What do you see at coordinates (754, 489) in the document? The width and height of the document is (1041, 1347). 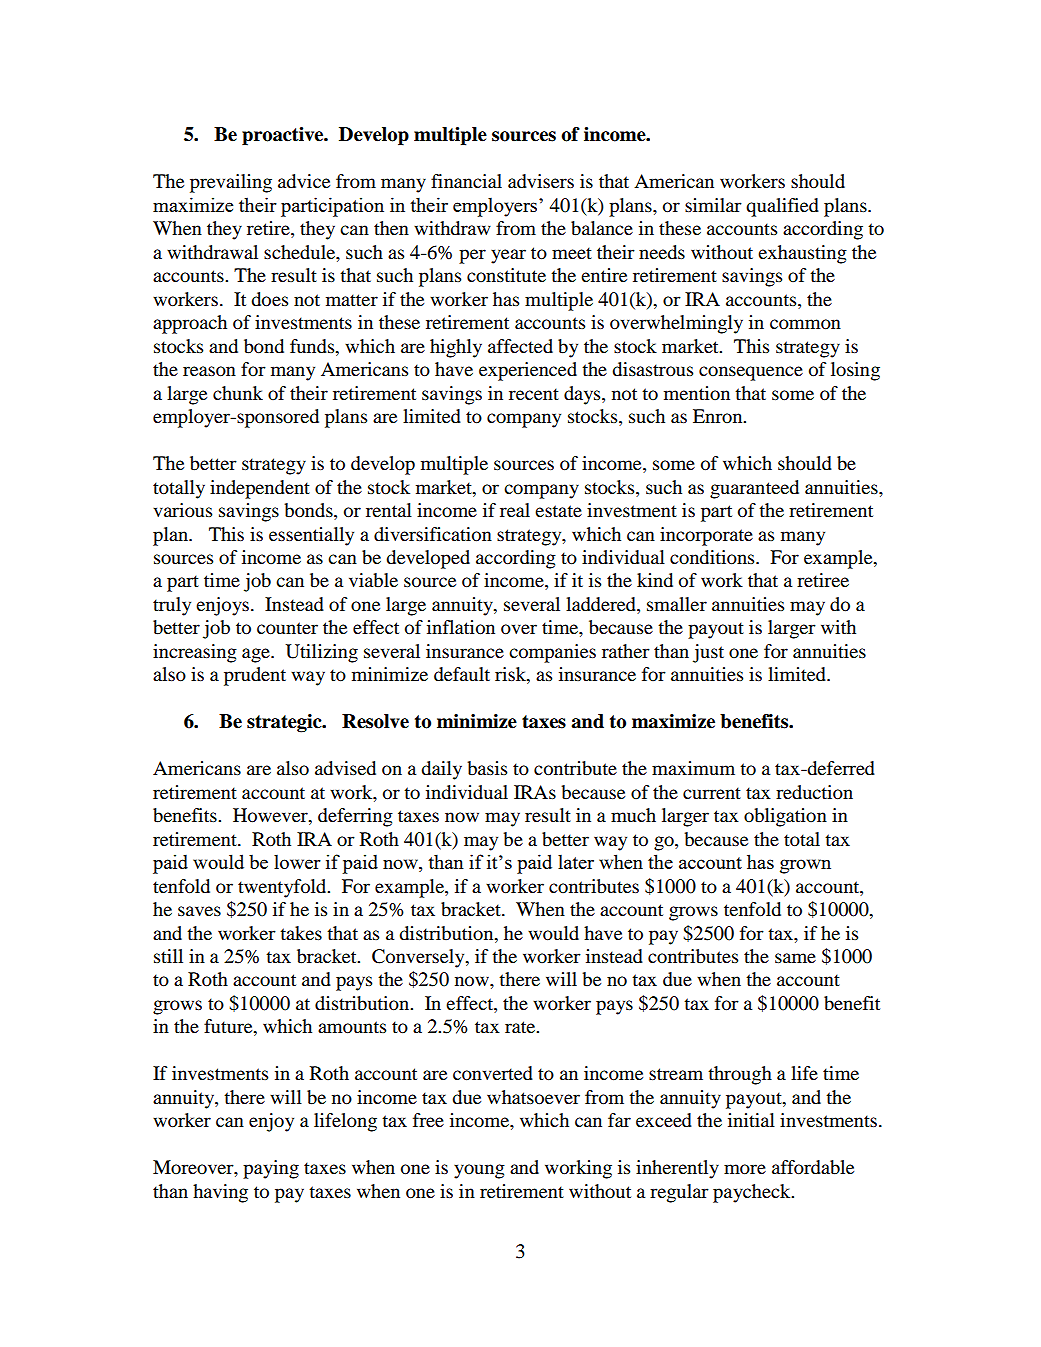 I see `guaranteed` at bounding box center [754, 489].
